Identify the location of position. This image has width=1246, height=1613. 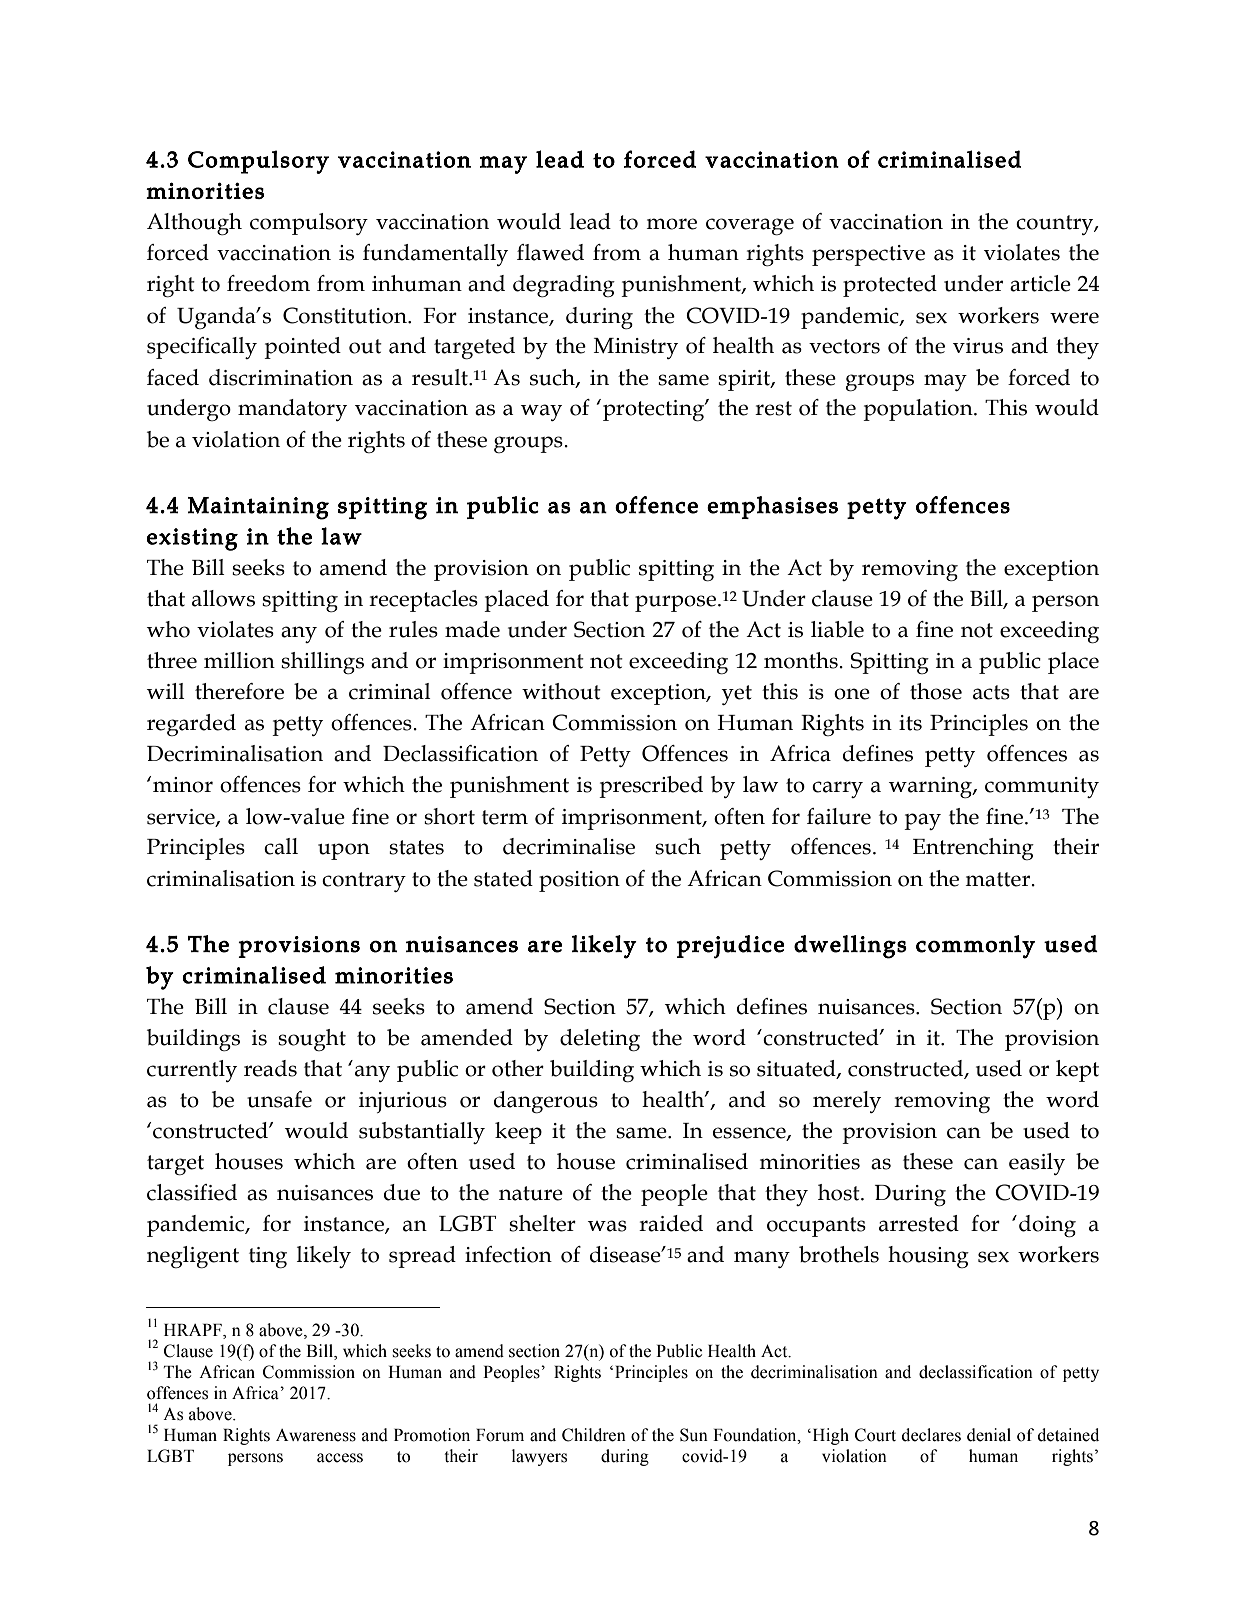
(579, 881).
